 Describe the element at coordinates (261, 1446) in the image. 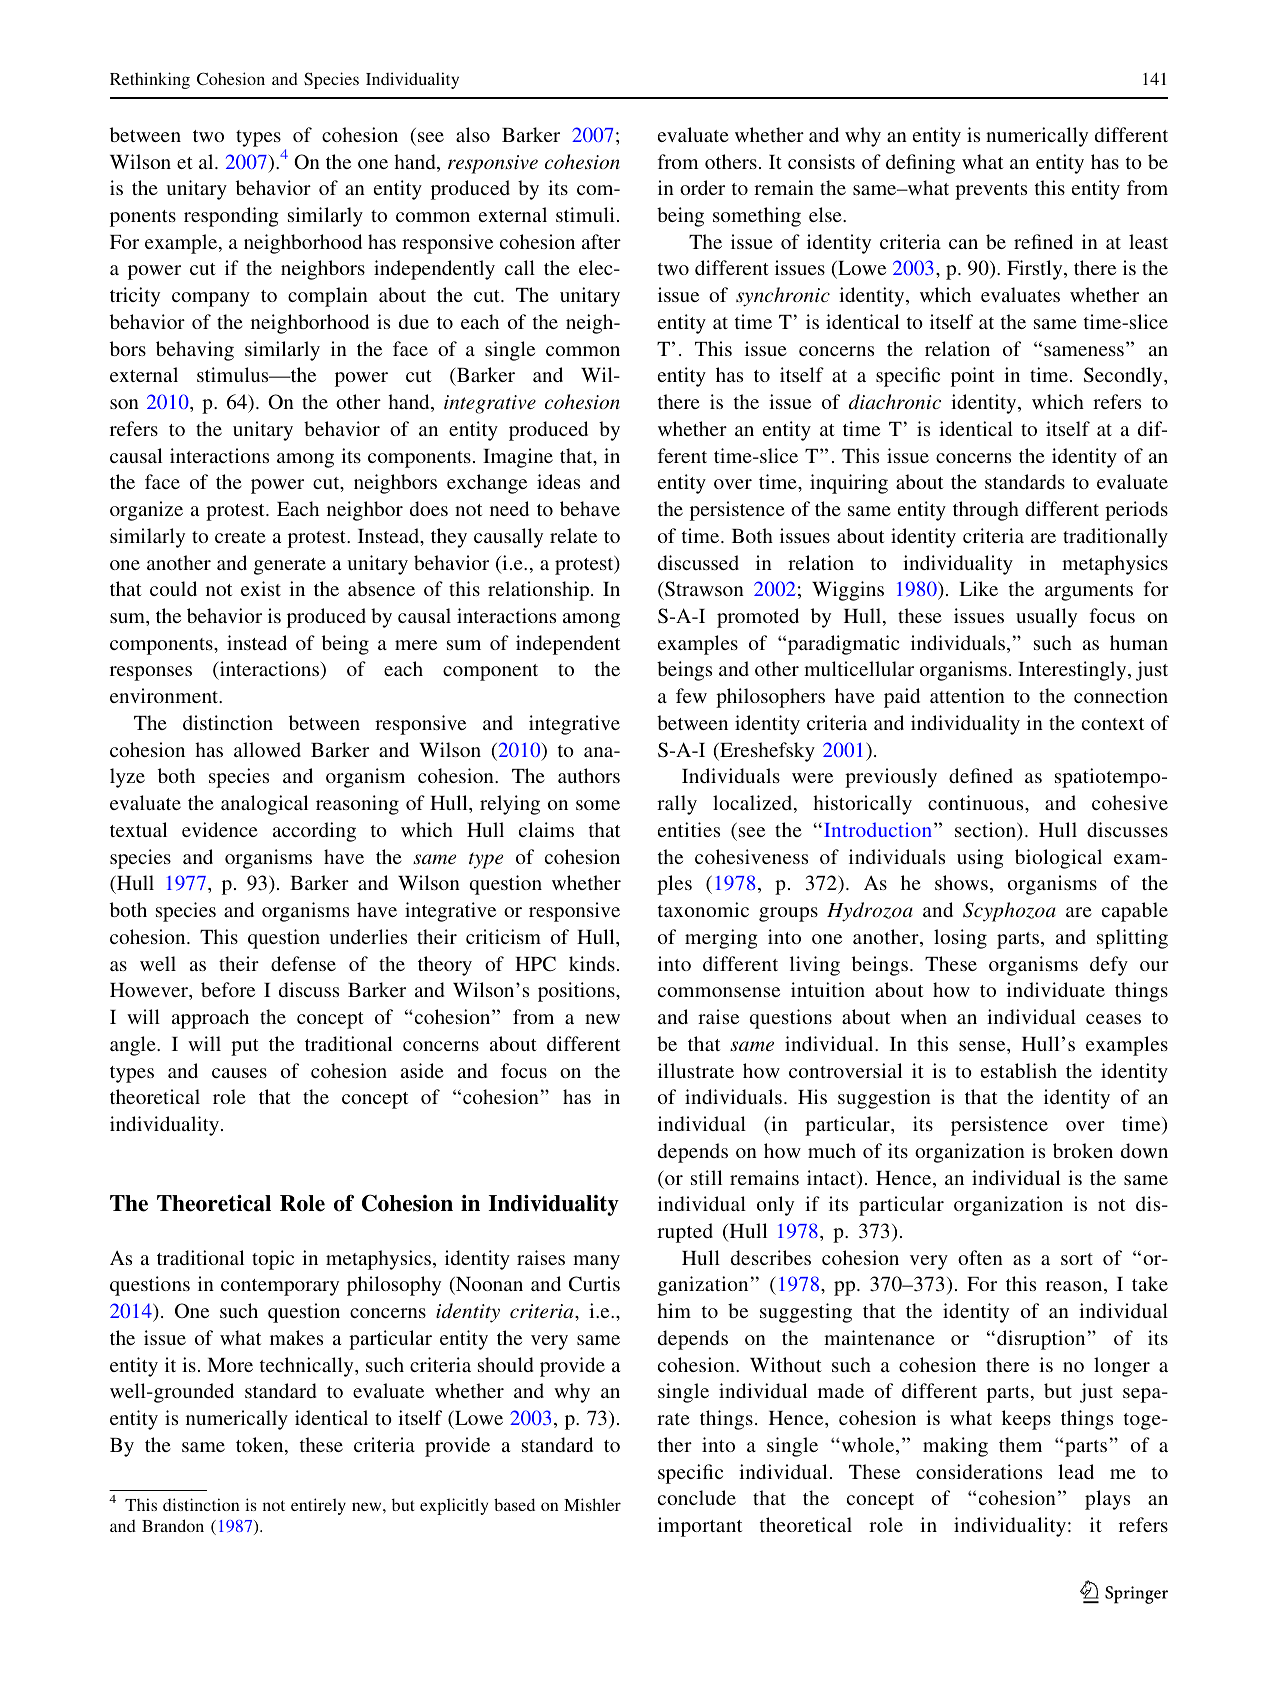

I see `token` at that location.
